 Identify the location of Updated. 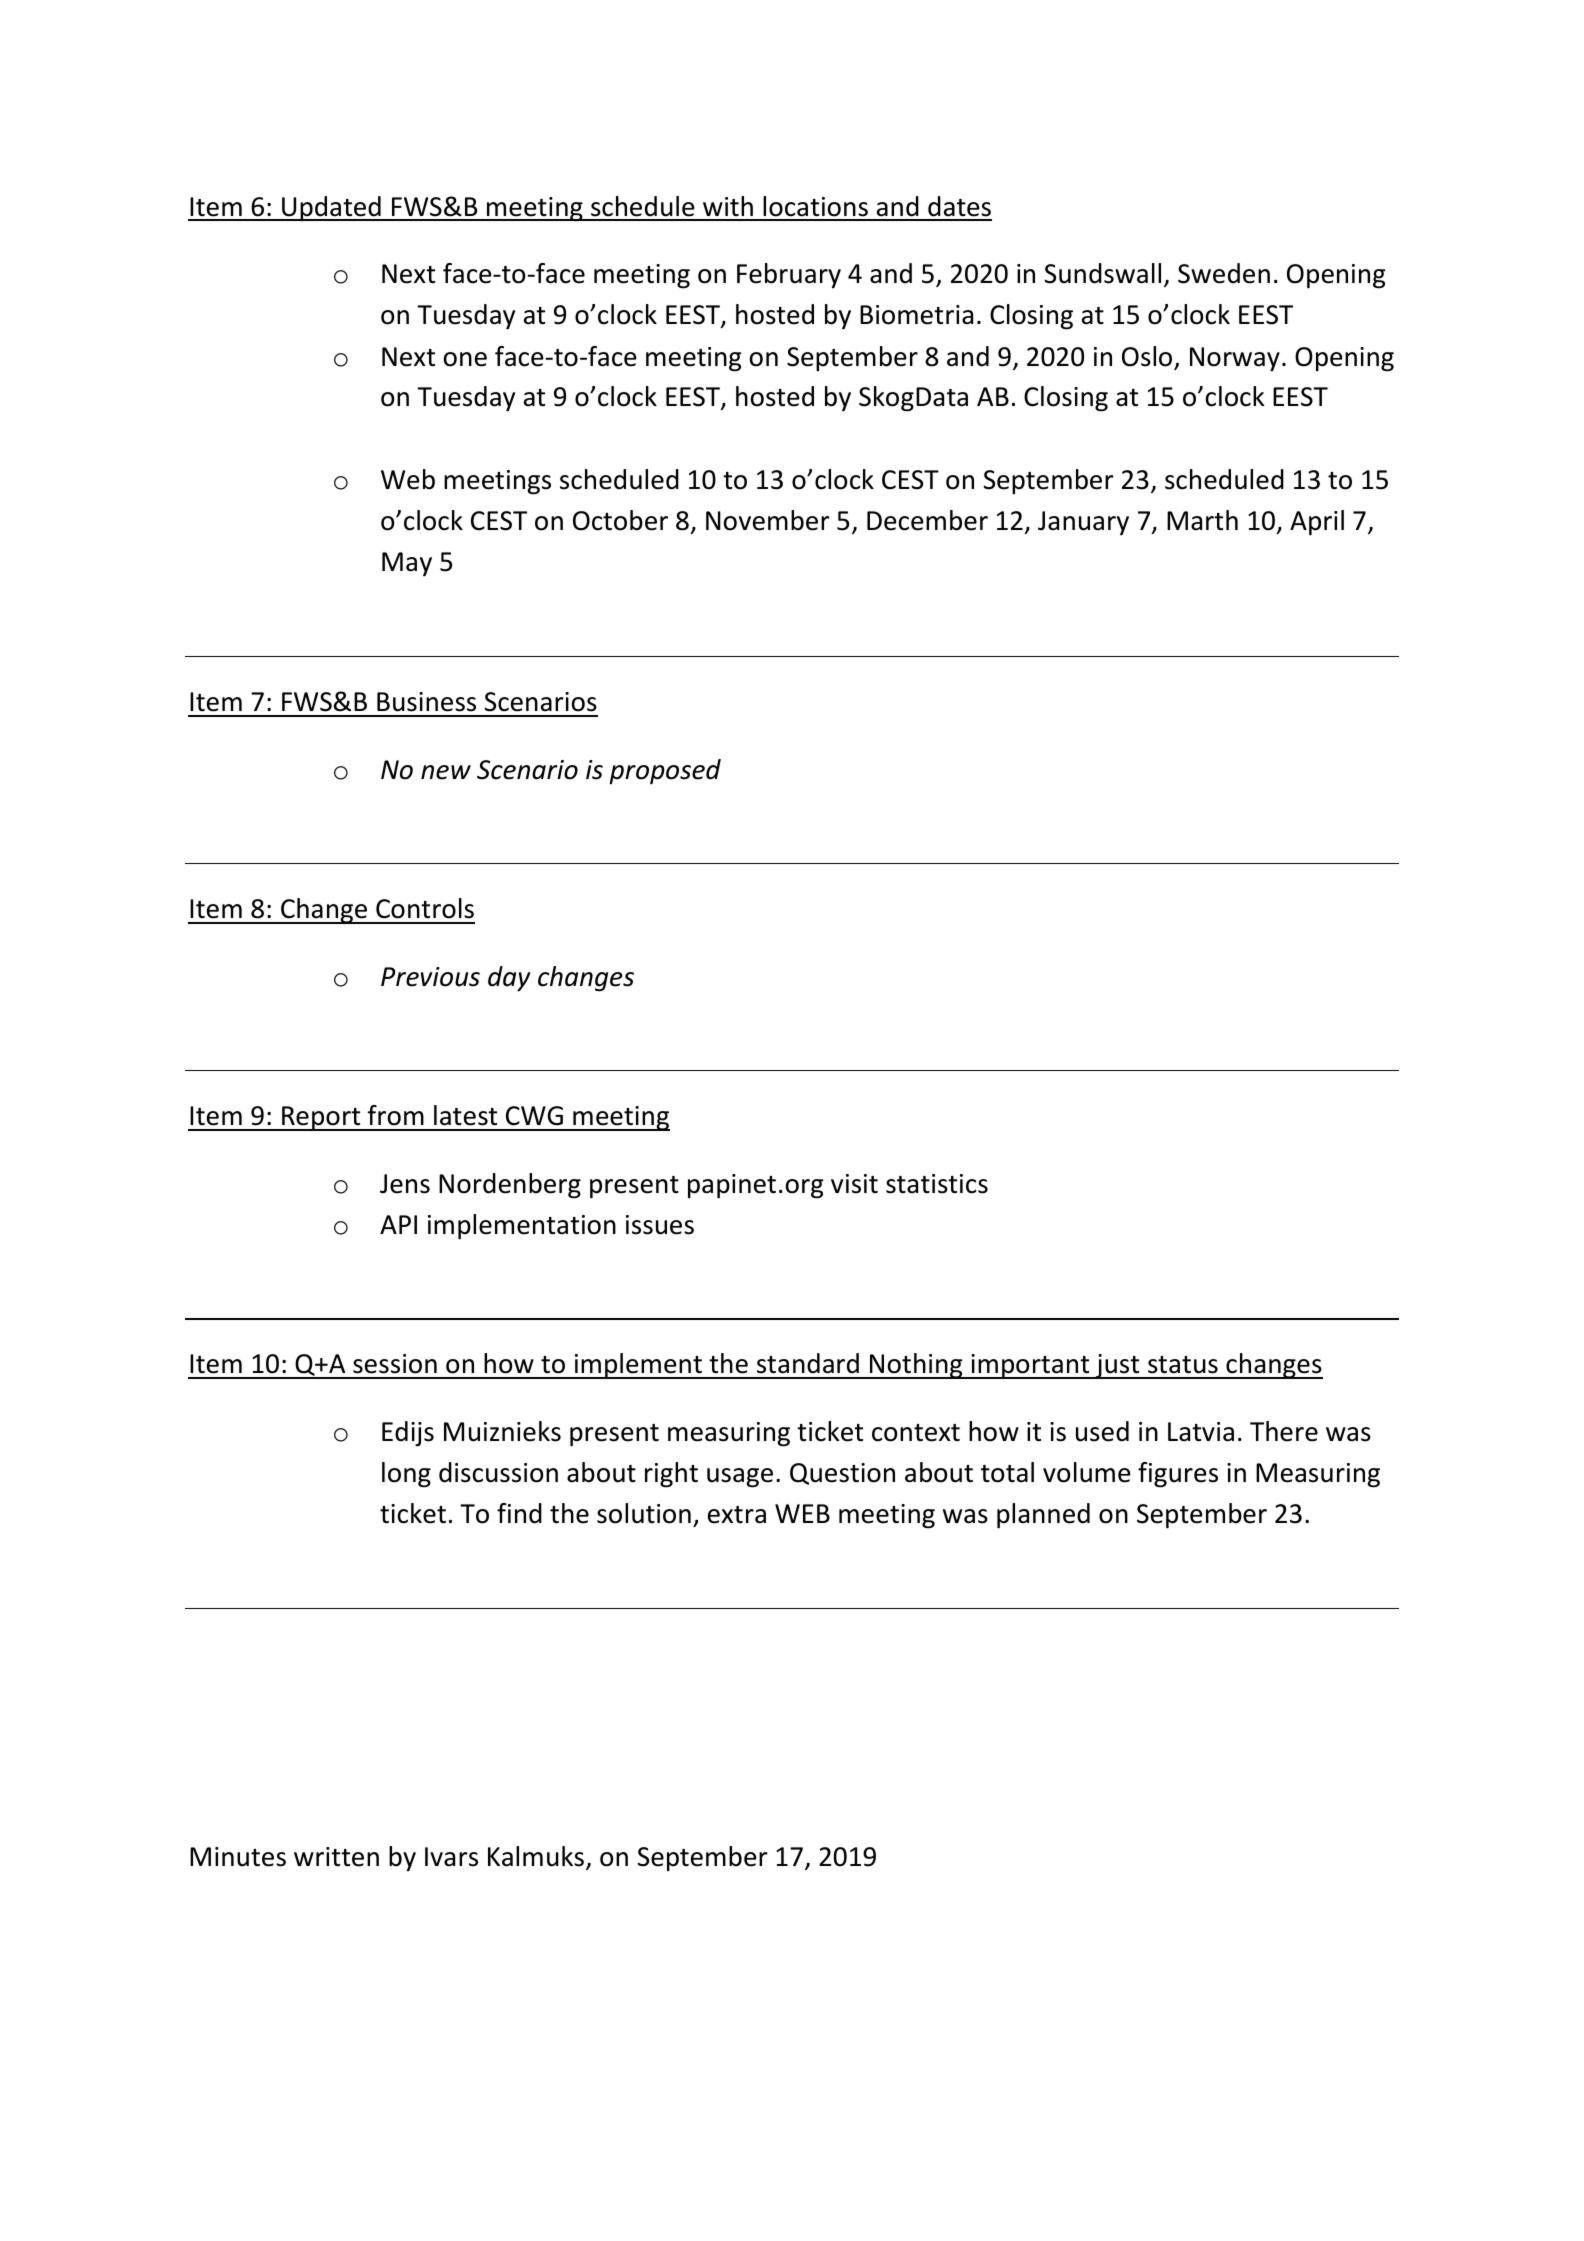
(331, 209).
